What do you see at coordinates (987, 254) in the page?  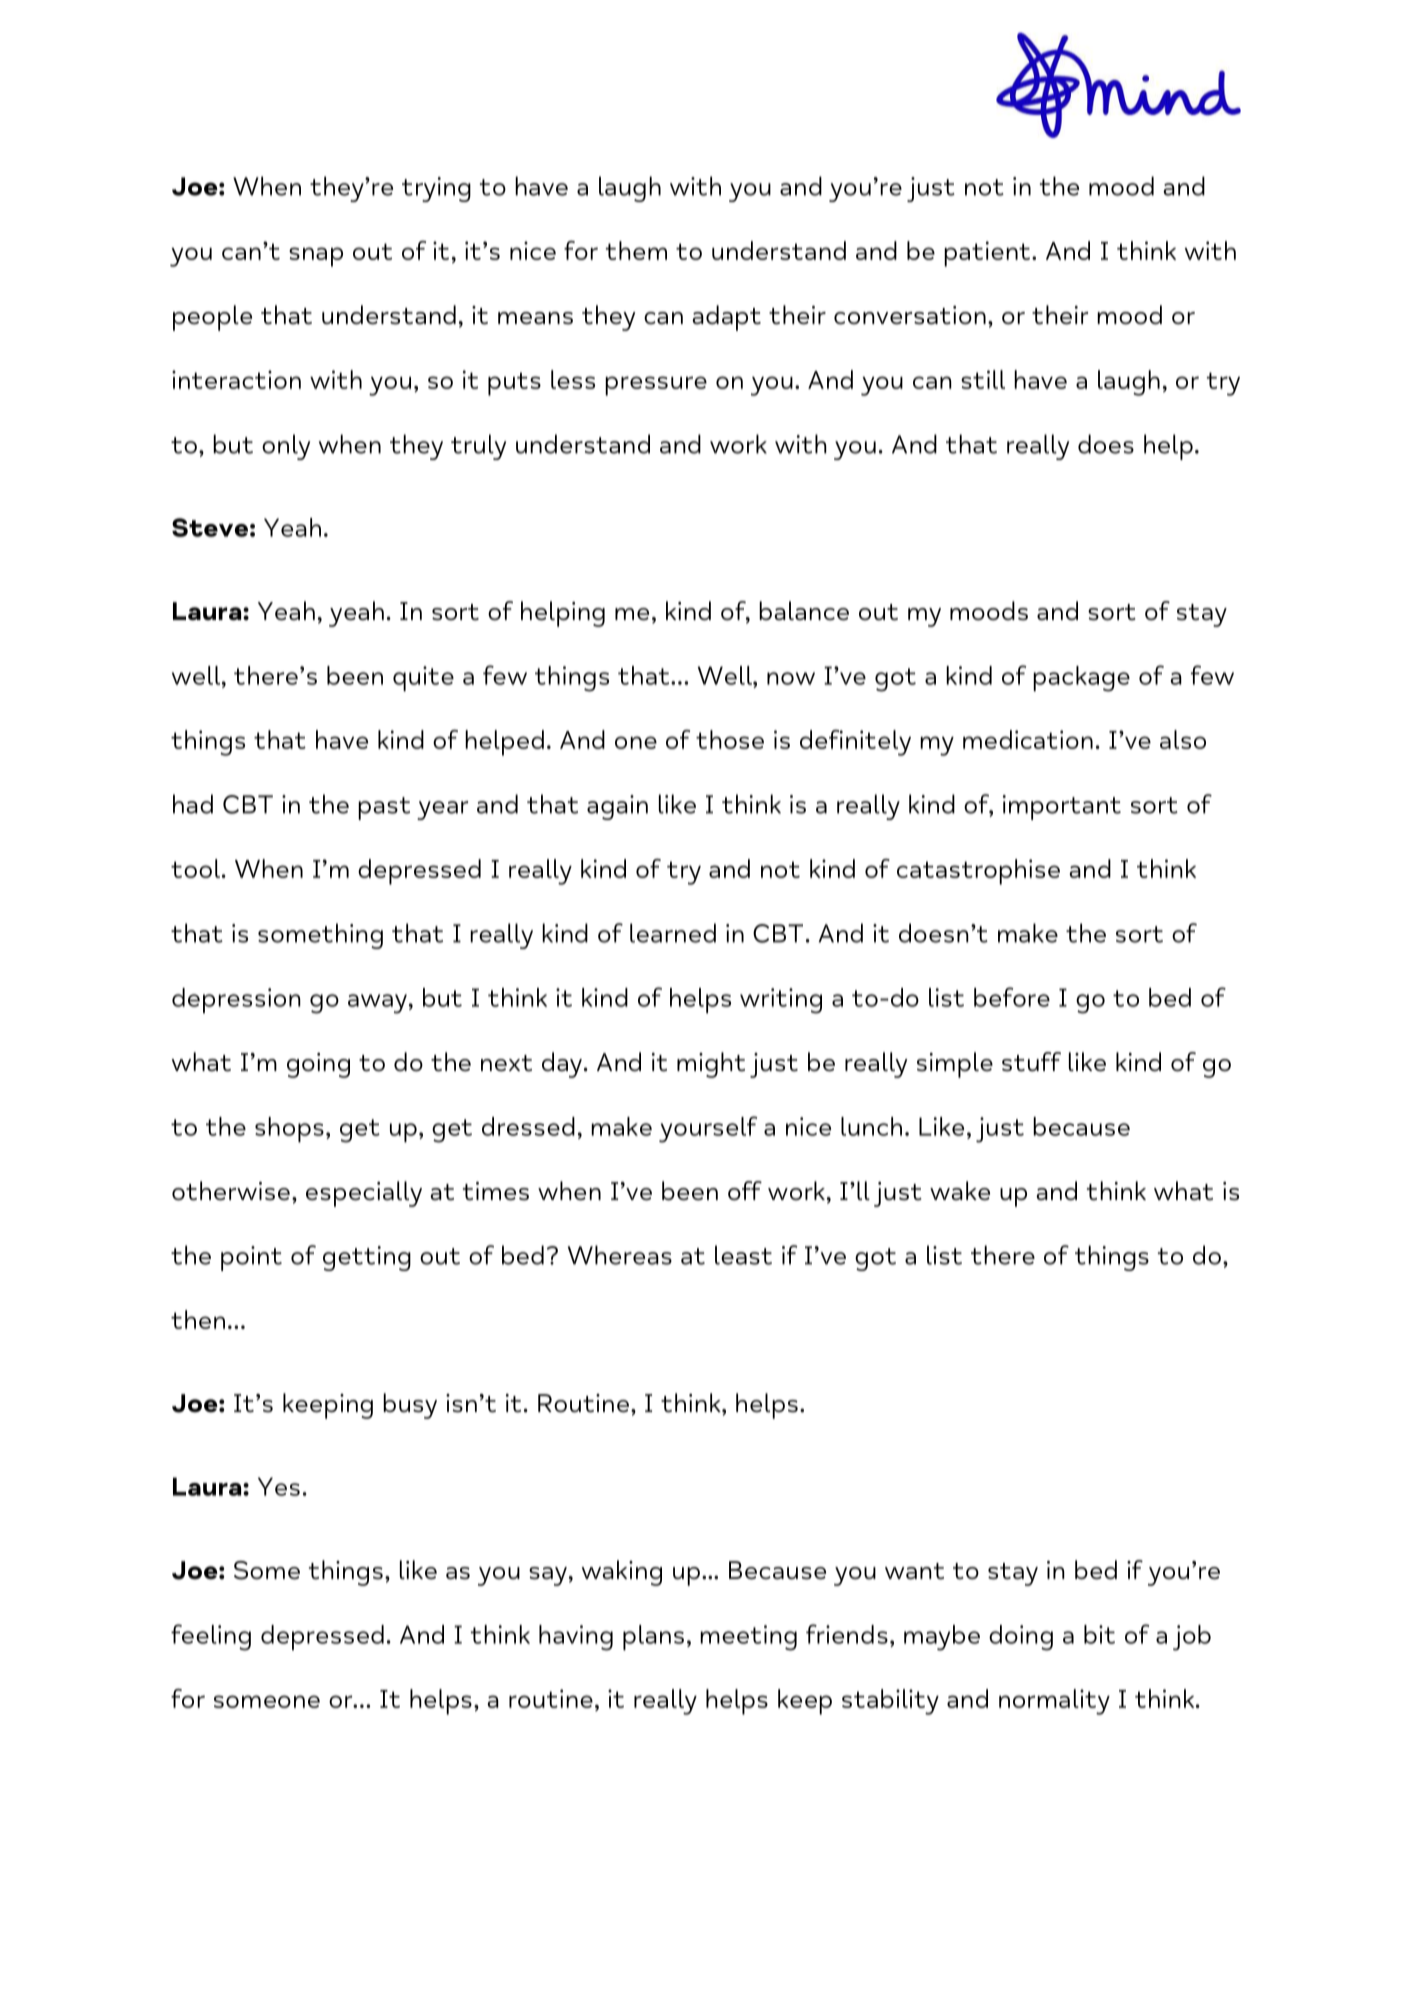 I see `patient` at bounding box center [987, 254].
